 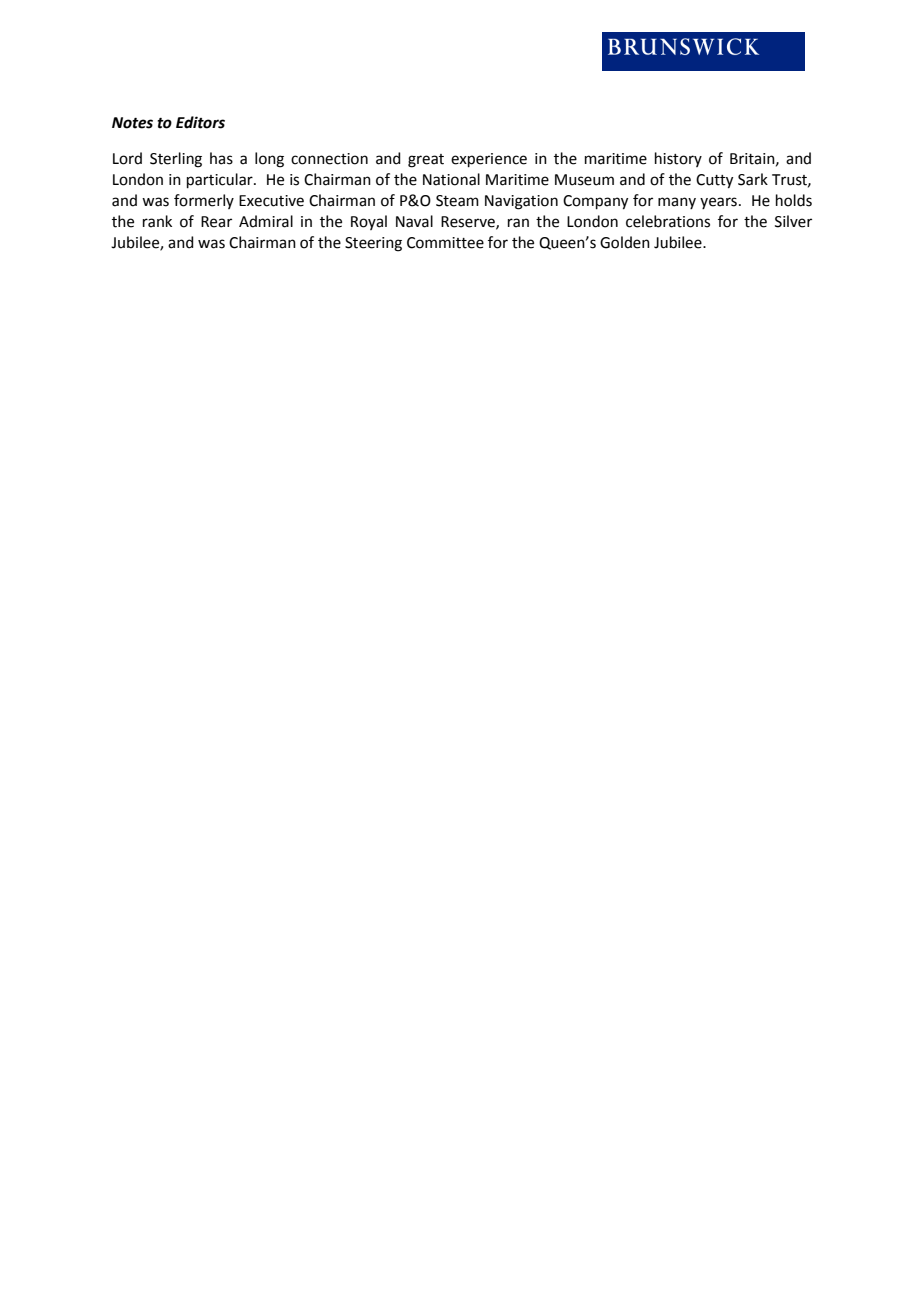 What do you see at coordinates (718, 203) in the page?
I see `years` at bounding box center [718, 203].
